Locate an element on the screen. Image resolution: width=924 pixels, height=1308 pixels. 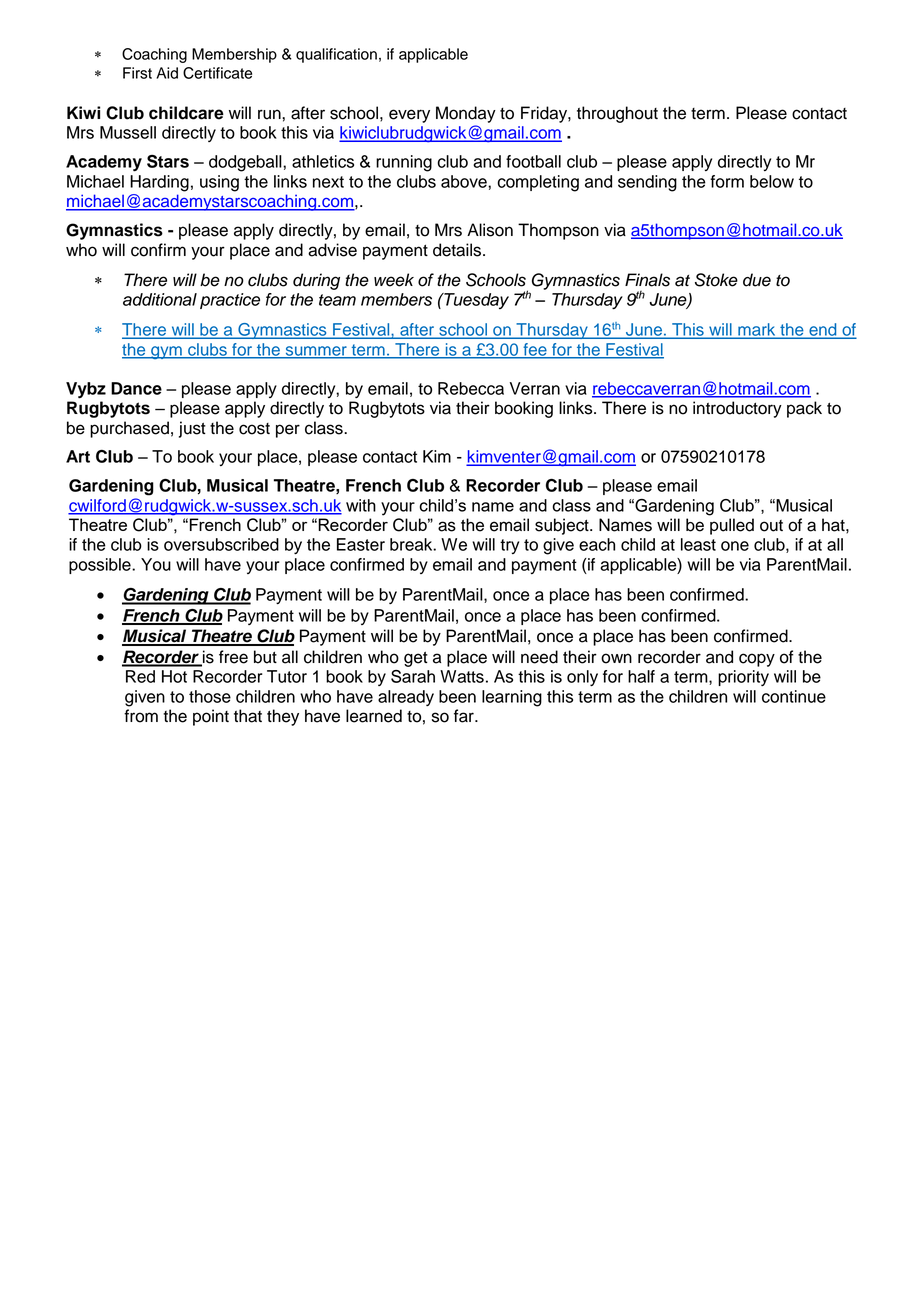
throughout is located at coordinates (617, 114).
